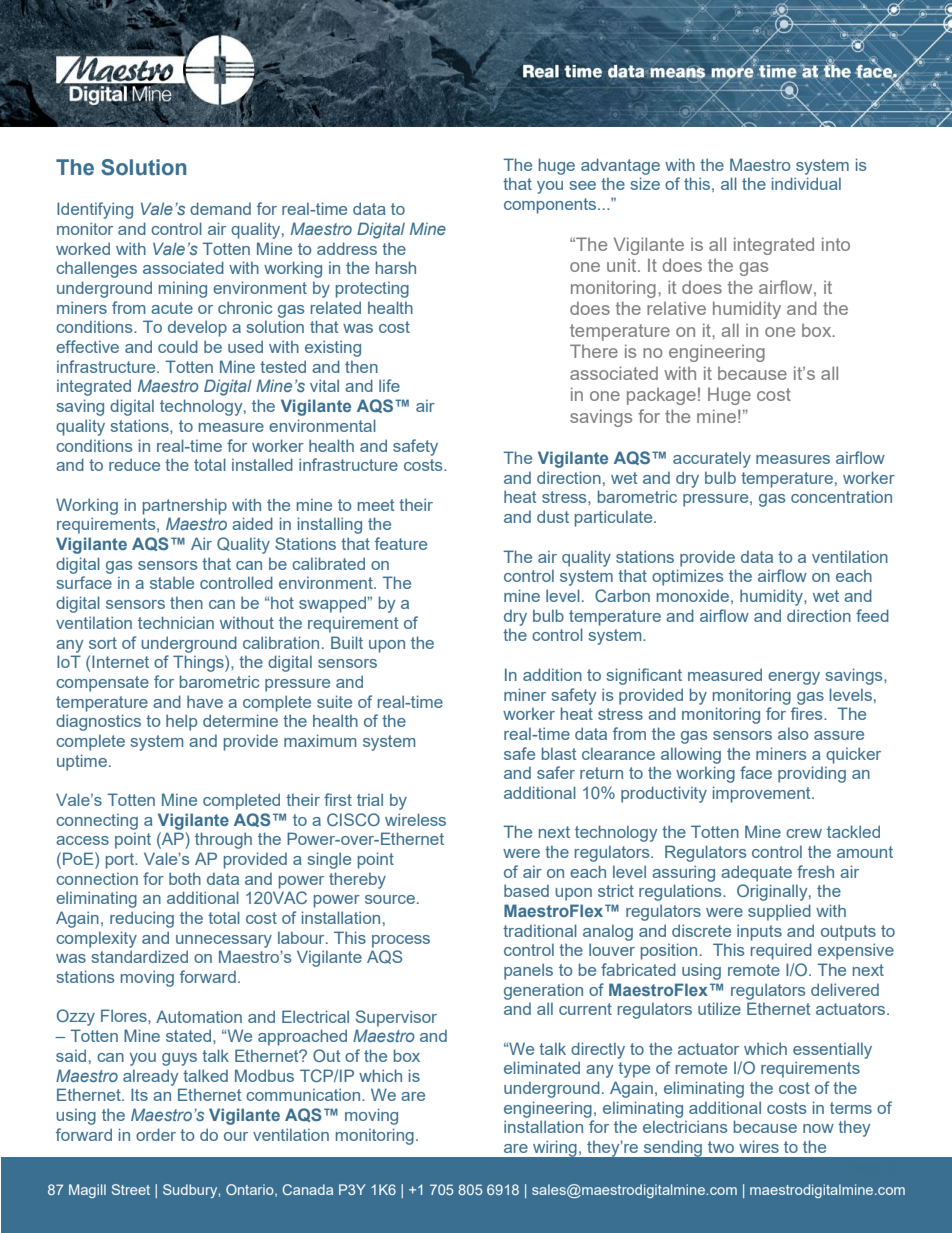 The height and width of the screenshot is (1233, 952). Describe the element at coordinates (347, 642) in the screenshot. I see `Built` at that location.
